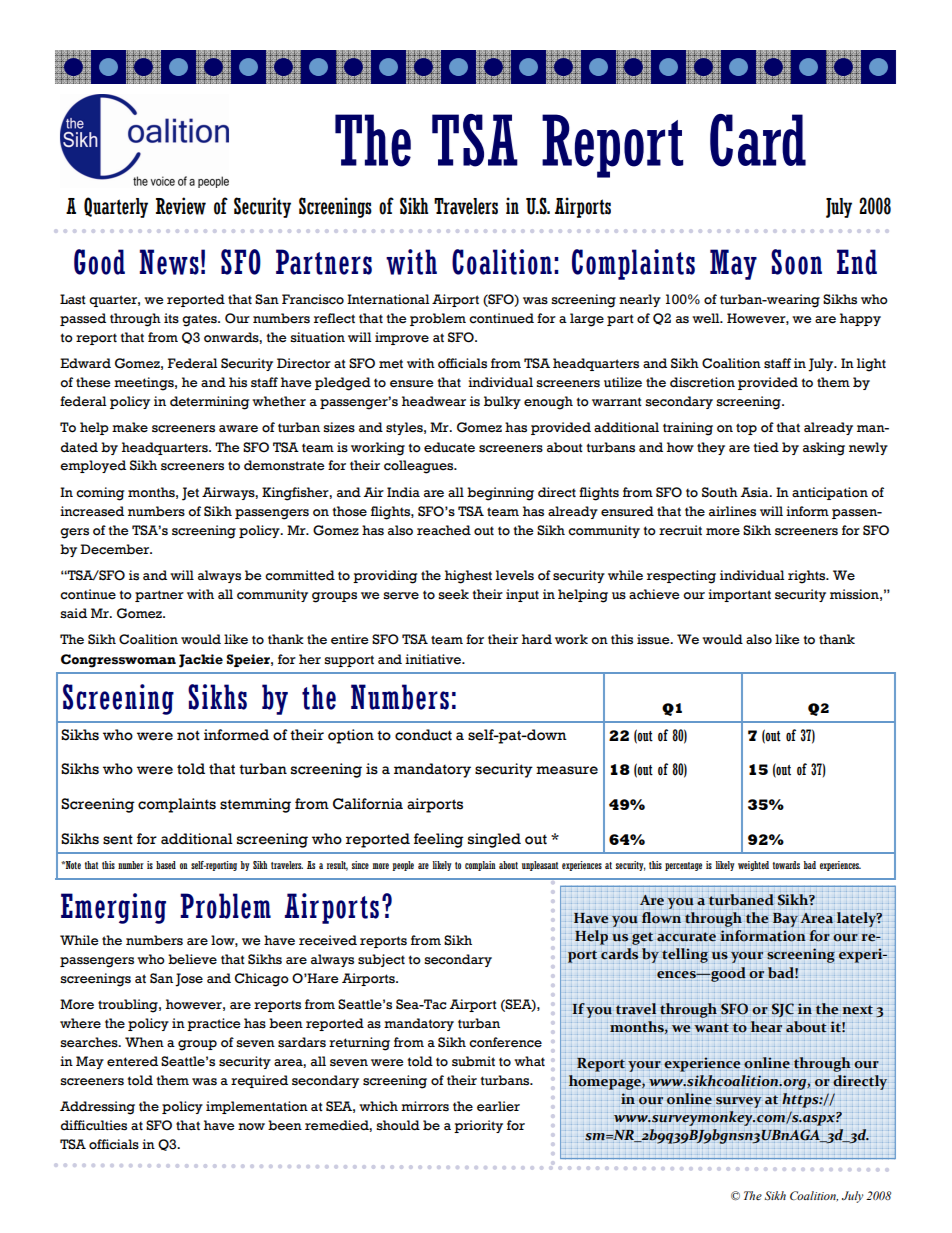 The image size is (952, 1233). I want to click on issue, so click(654, 639).
